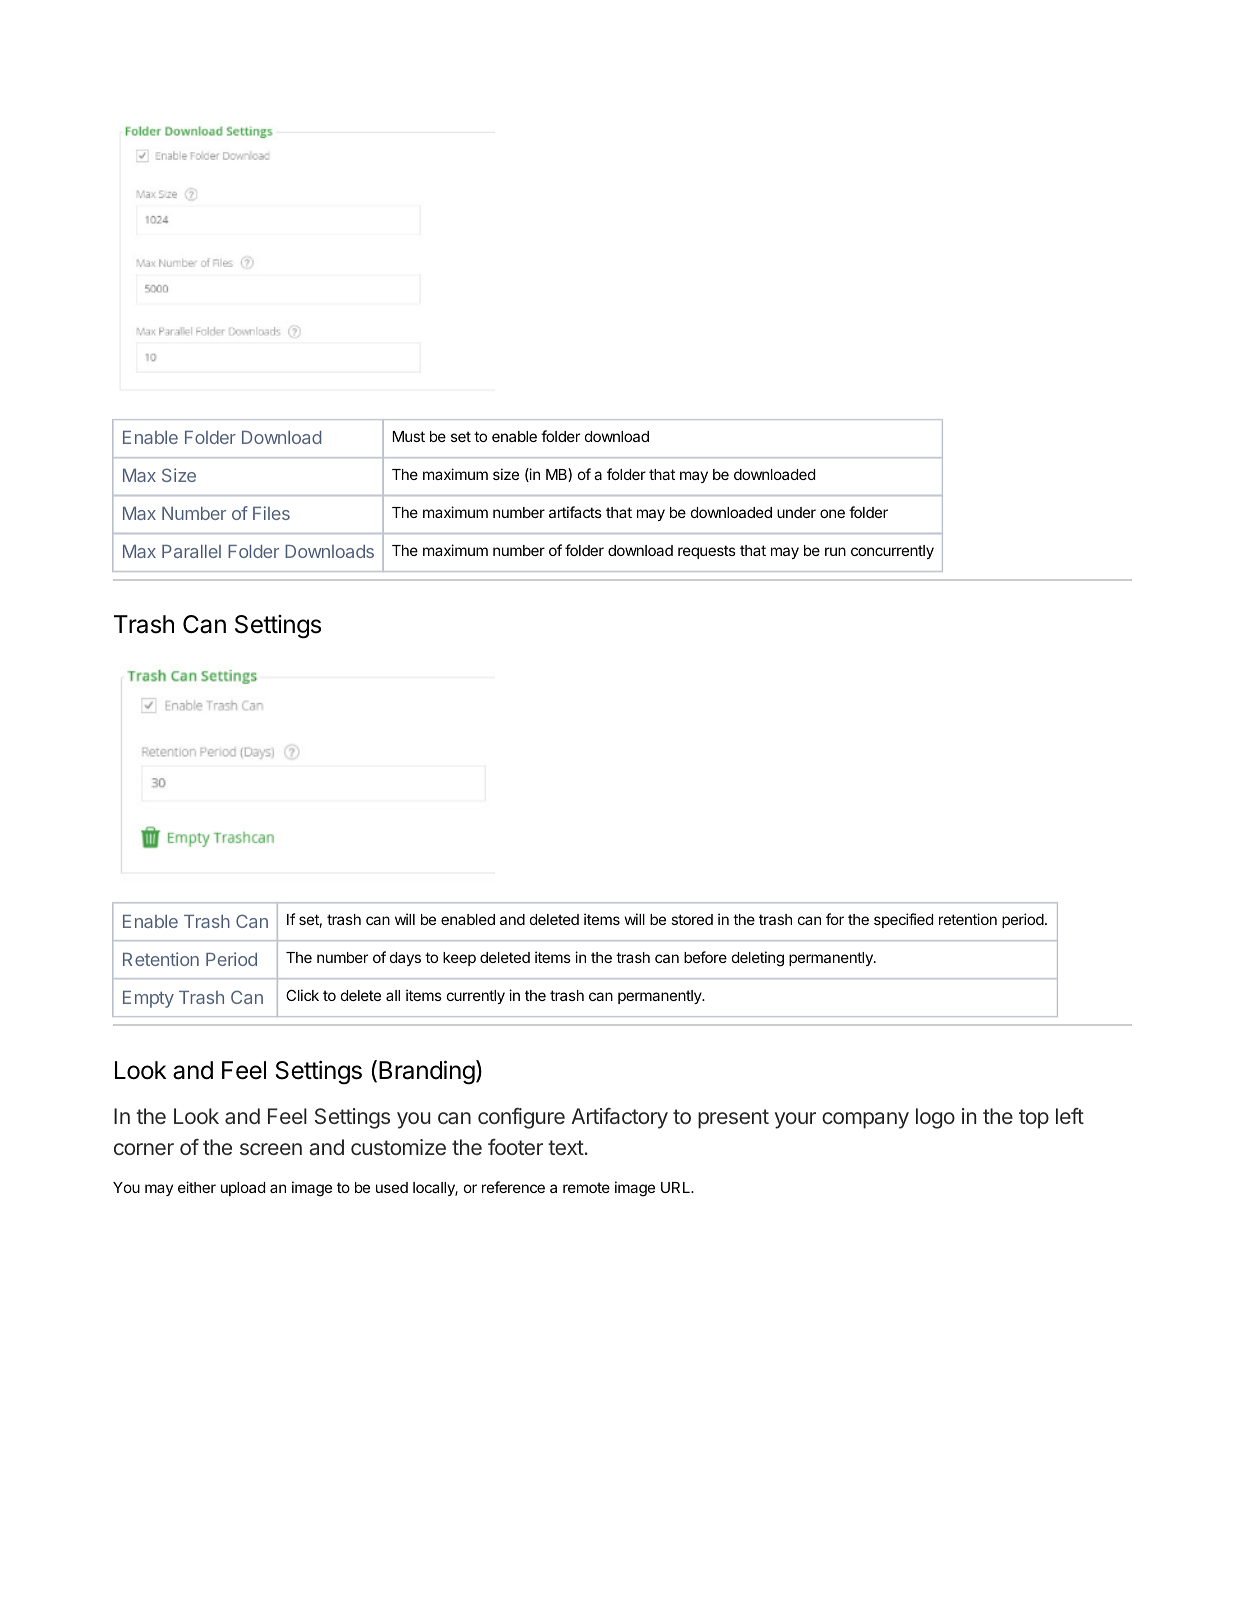  What do you see at coordinates (271, 513) in the screenshot?
I see `Files` at bounding box center [271, 513].
